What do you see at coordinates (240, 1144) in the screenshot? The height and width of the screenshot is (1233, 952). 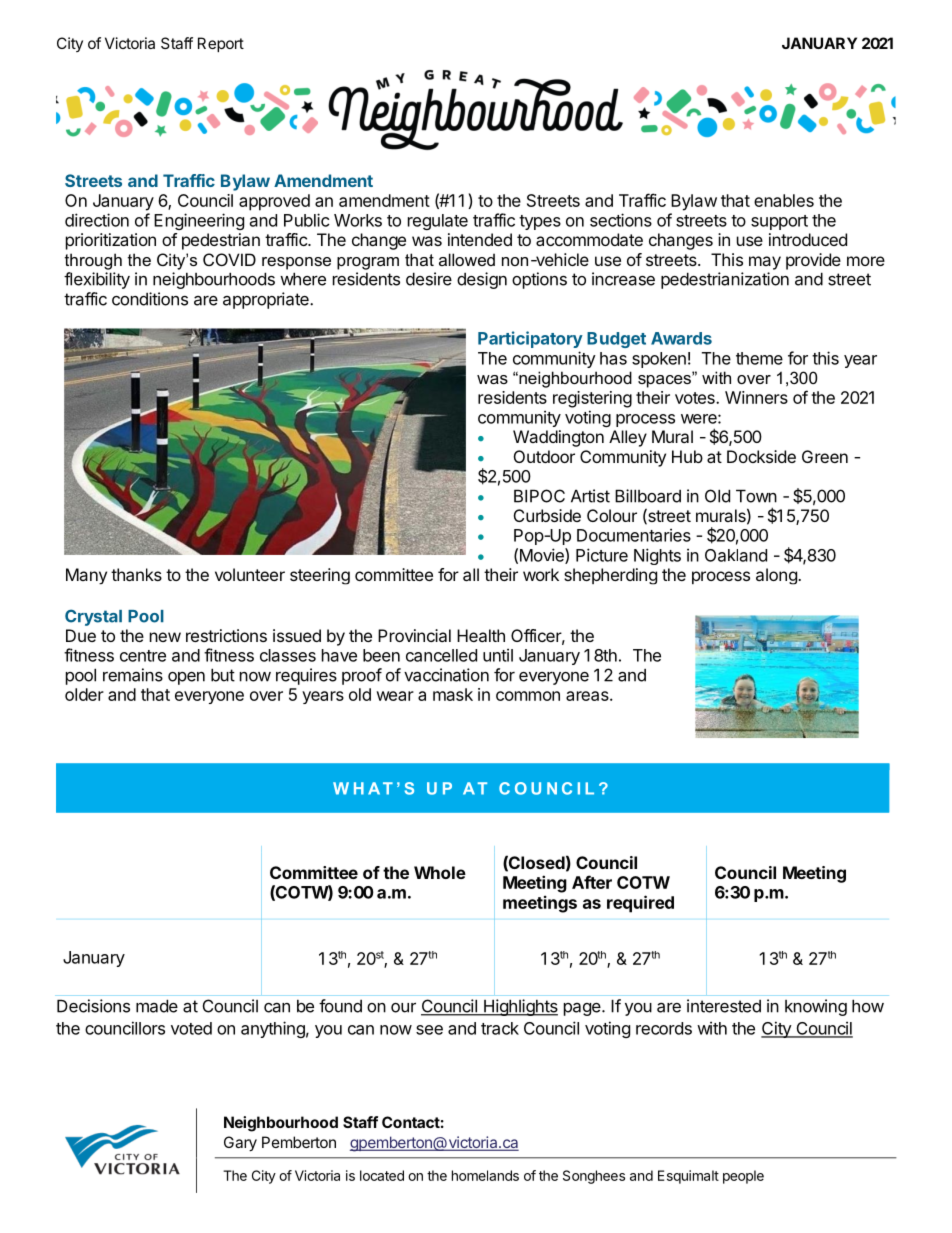 I see `Gary` at bounding box center [240, 1144].
